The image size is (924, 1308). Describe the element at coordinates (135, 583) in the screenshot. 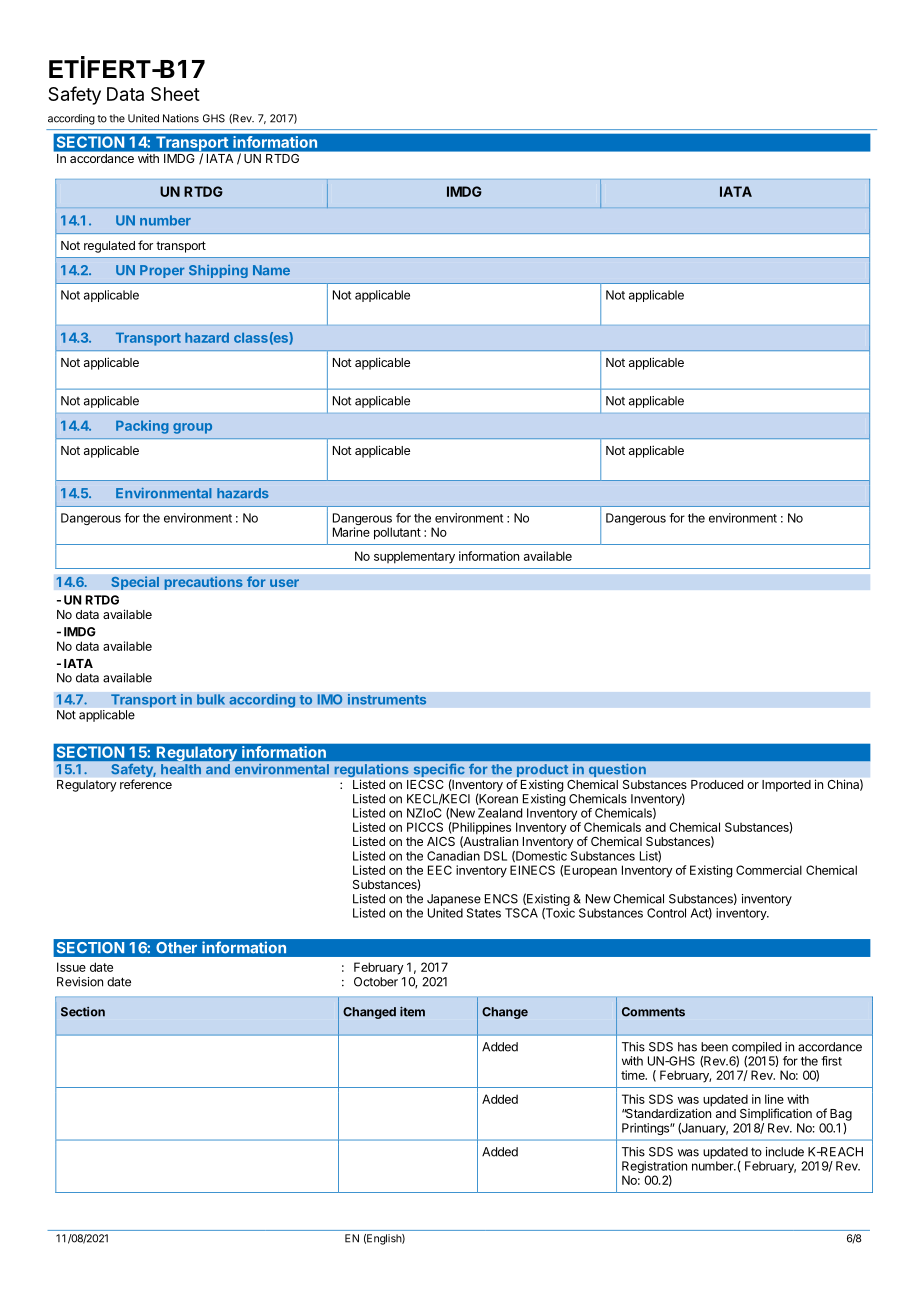

I see `Special` at that location.
